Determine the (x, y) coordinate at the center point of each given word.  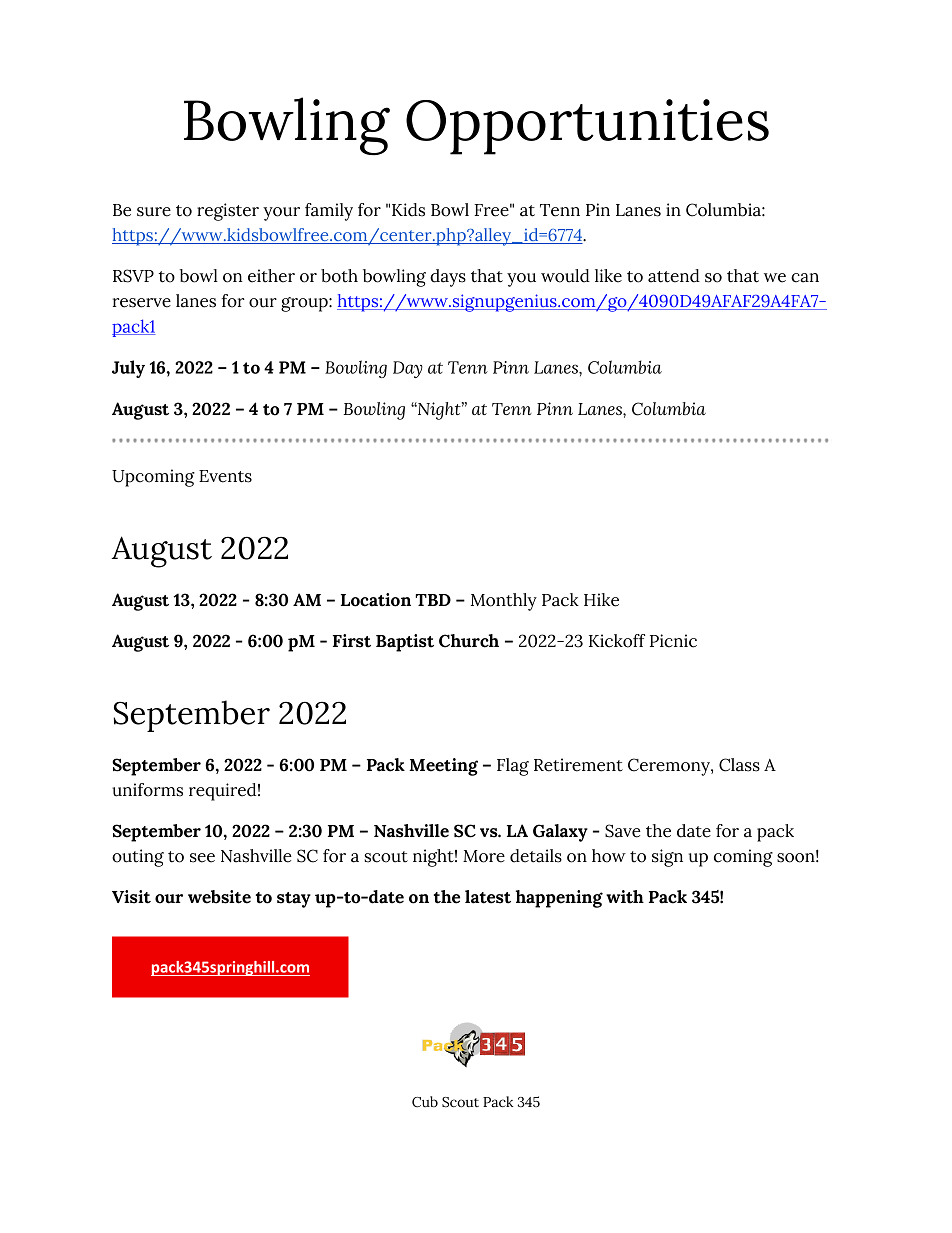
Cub (425, 1102)
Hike (601, 600)
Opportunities (587, 127)
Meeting (443, 767)
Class (739, 765)
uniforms (147, 790)
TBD (433, 600)
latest (488, 897)
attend (674, 276)
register (228, 212)
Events (225, 476)
